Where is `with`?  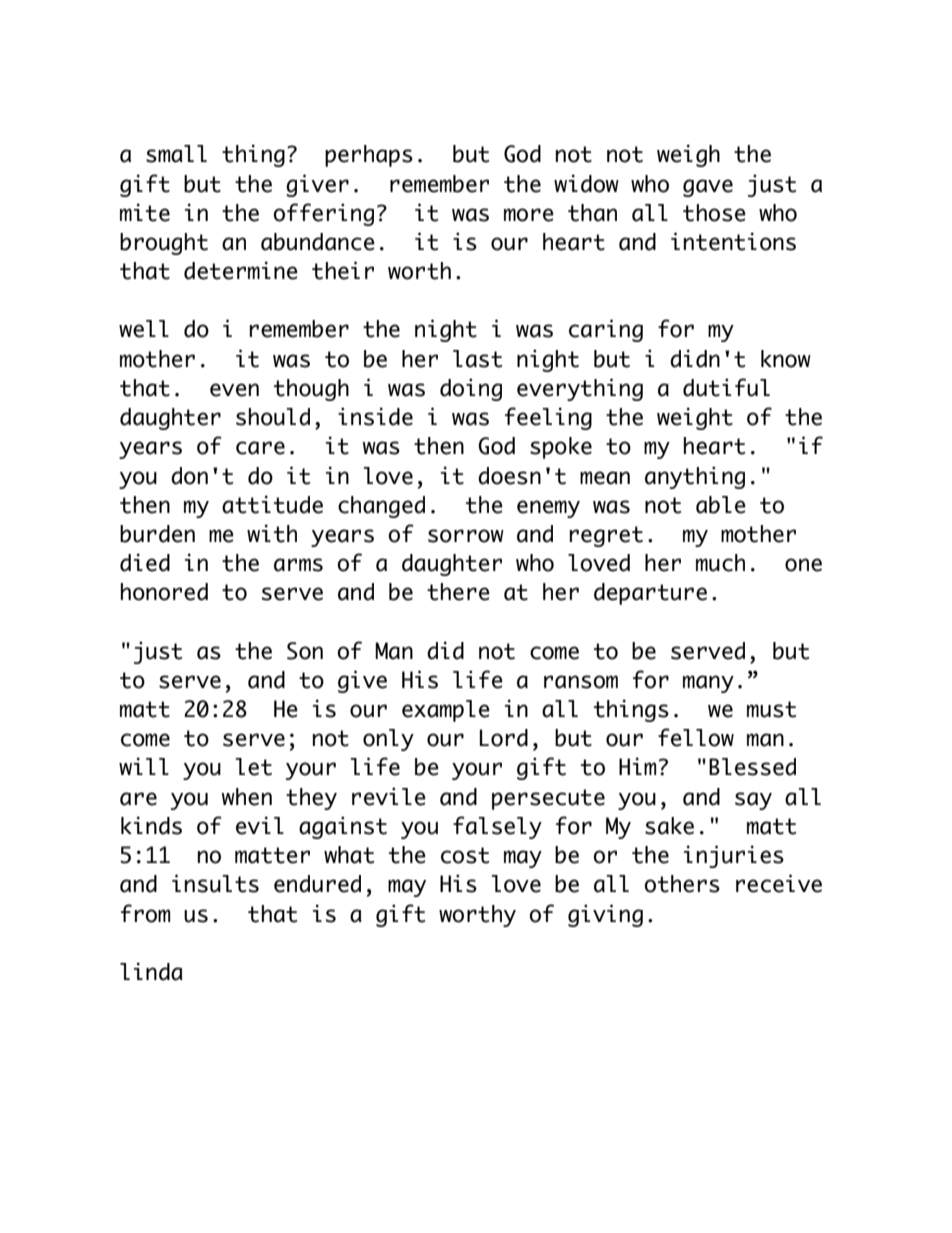 with is located at coordinates (272, 533).
